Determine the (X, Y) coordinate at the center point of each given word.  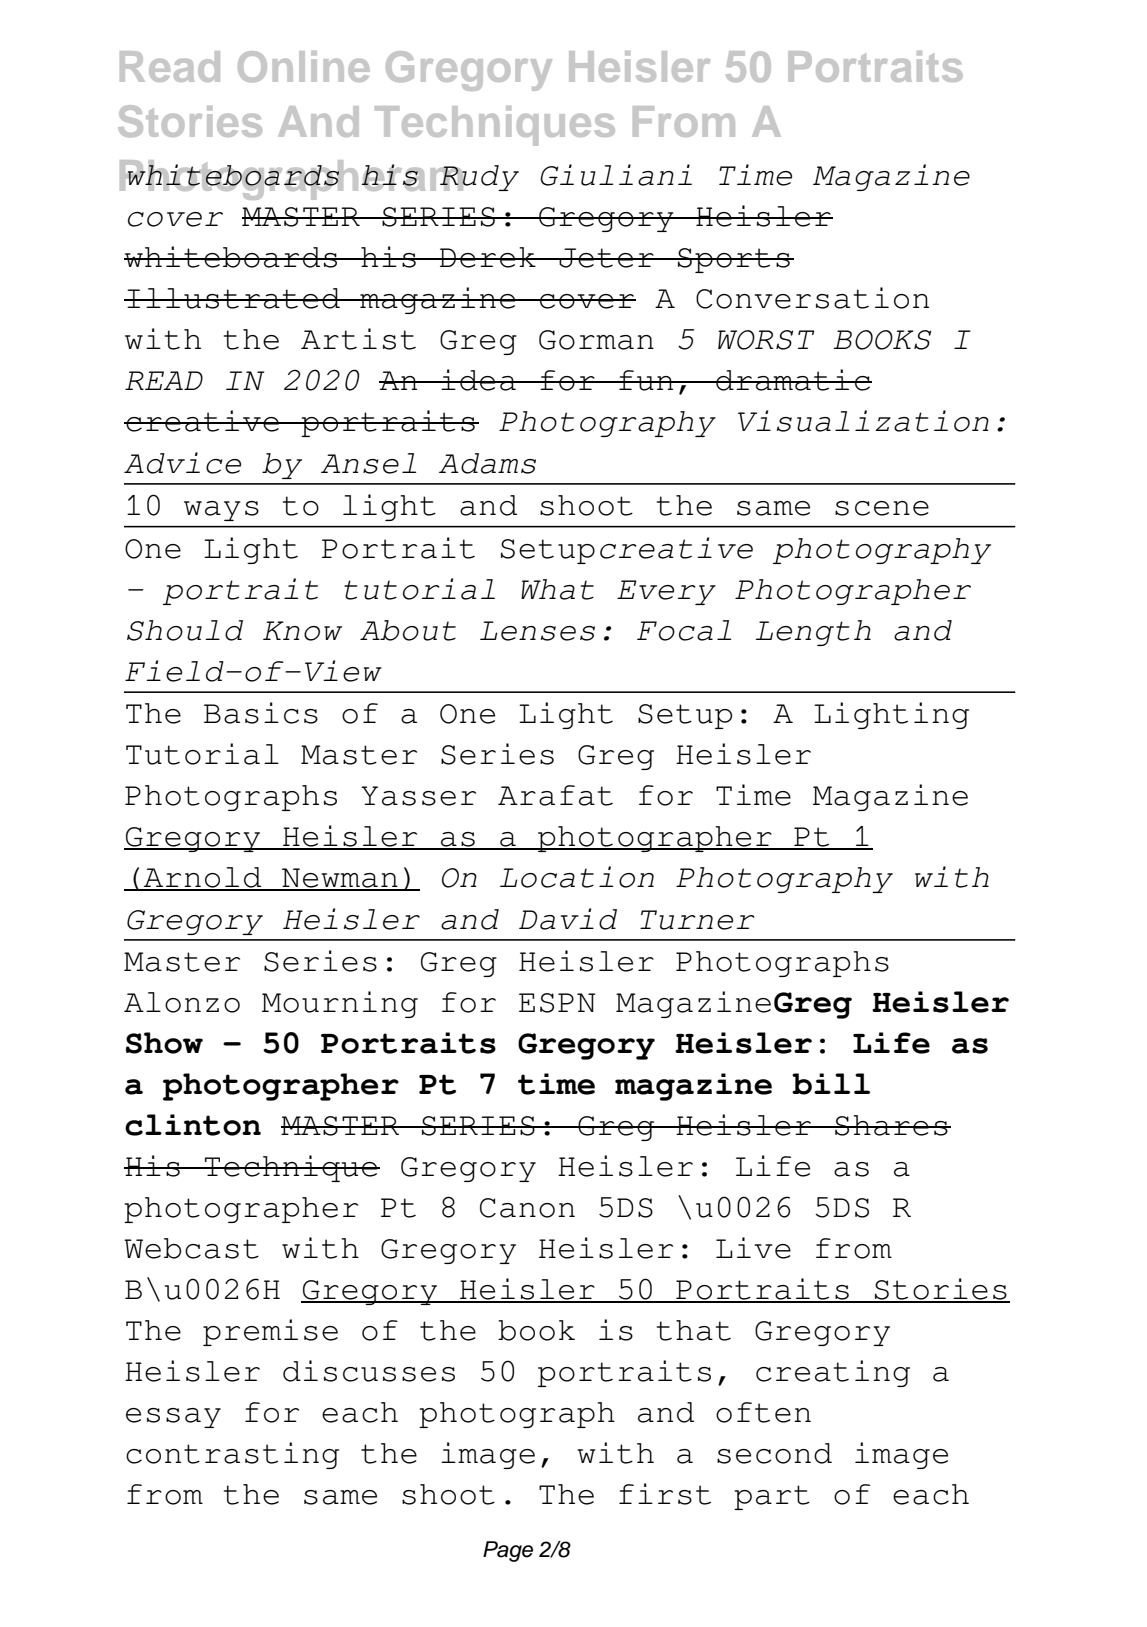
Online (304, 66)
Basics (261, 713)
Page (508, 1551)
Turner (697, 920)
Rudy (478, 178)
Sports (734, 260)
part (772, 1497)
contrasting (232, 1455)
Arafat (555, 795)
